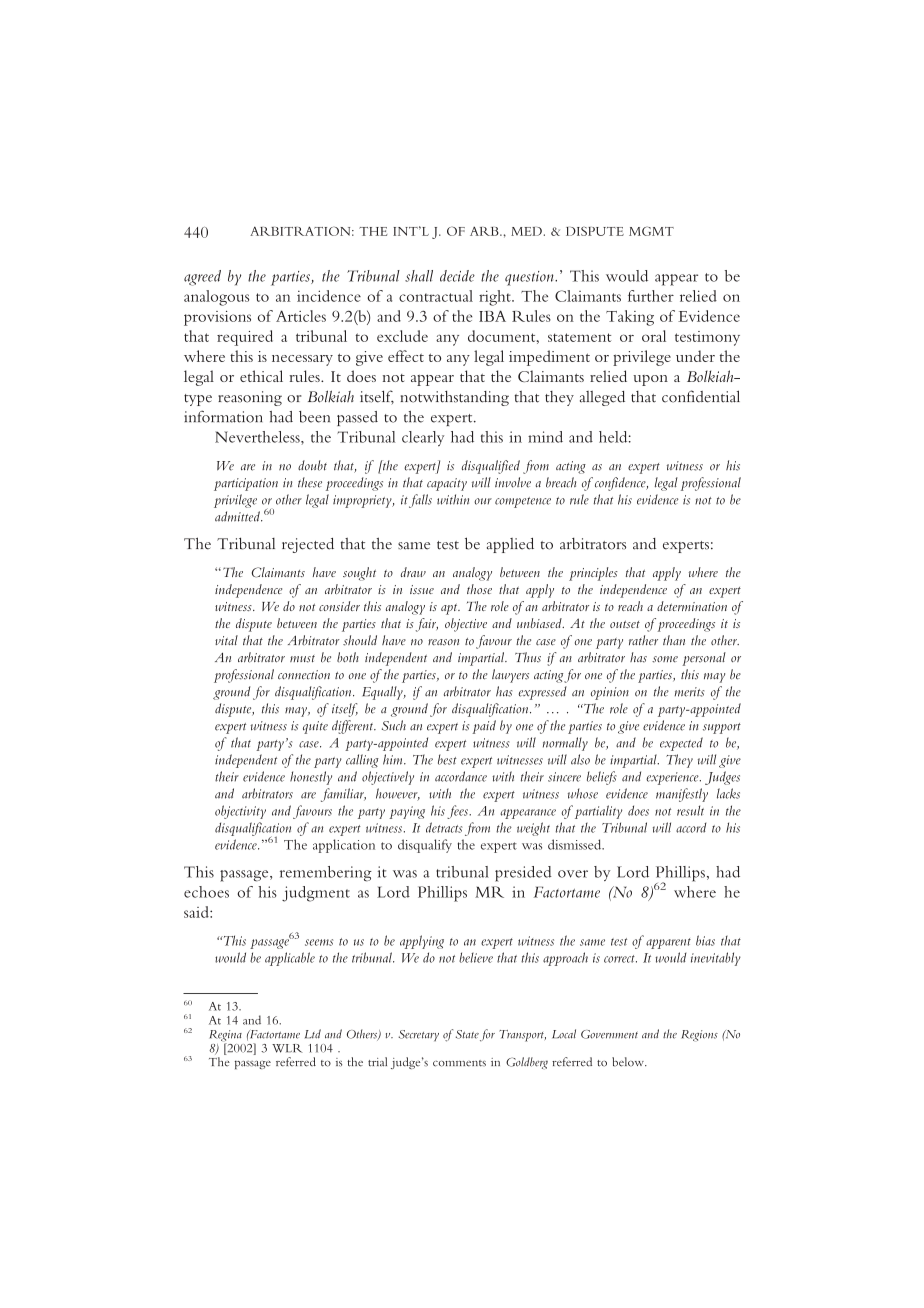  I want to click on those, so click(479, 589).
